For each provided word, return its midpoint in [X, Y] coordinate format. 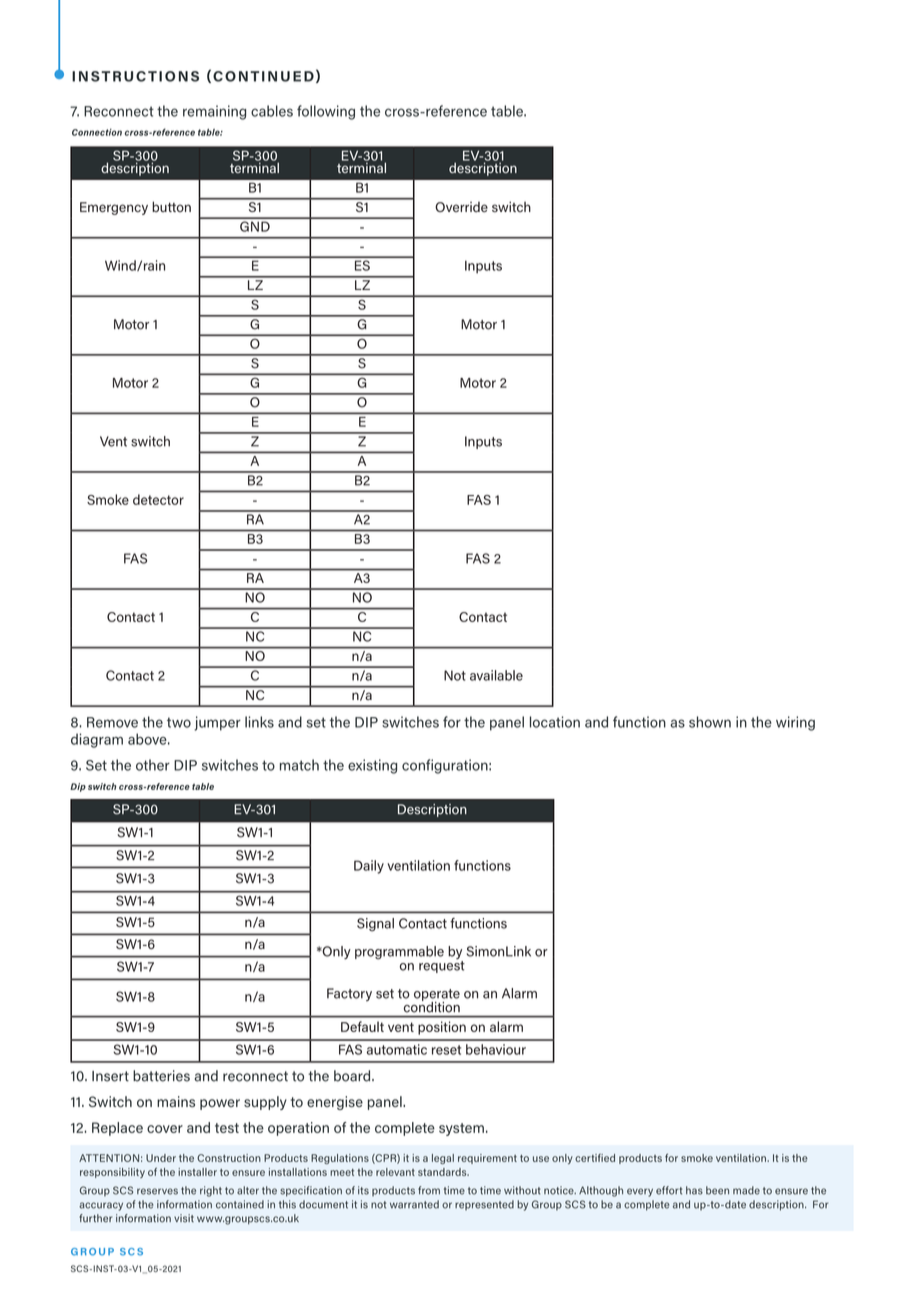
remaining [214, 112]
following [326, 112]
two [179, 722]
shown [710, 722]
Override [461, 207]
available [496, 675]
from [429, 1190]
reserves [157, 1191]
